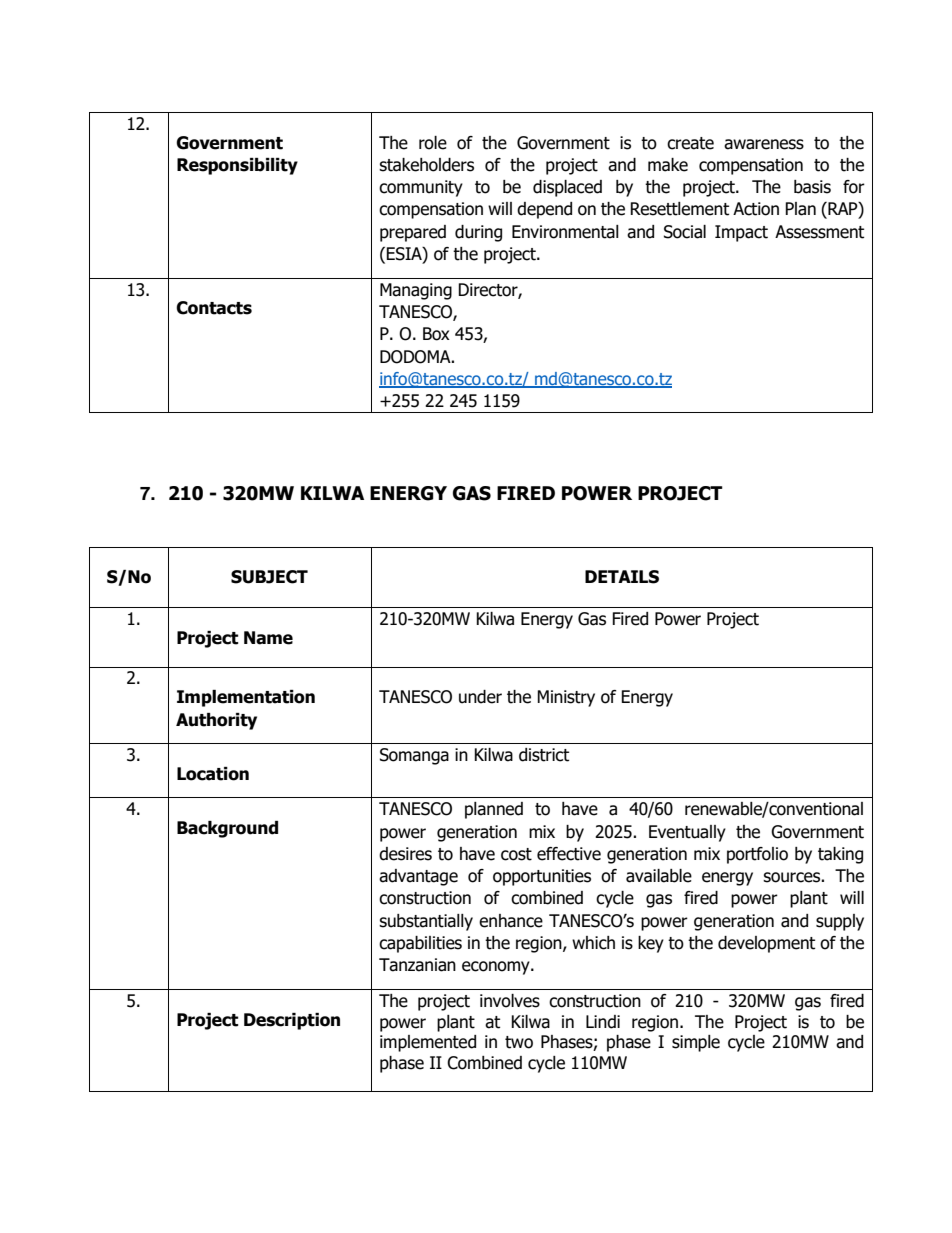  I want to click on Ministry, so click(566, 698).
